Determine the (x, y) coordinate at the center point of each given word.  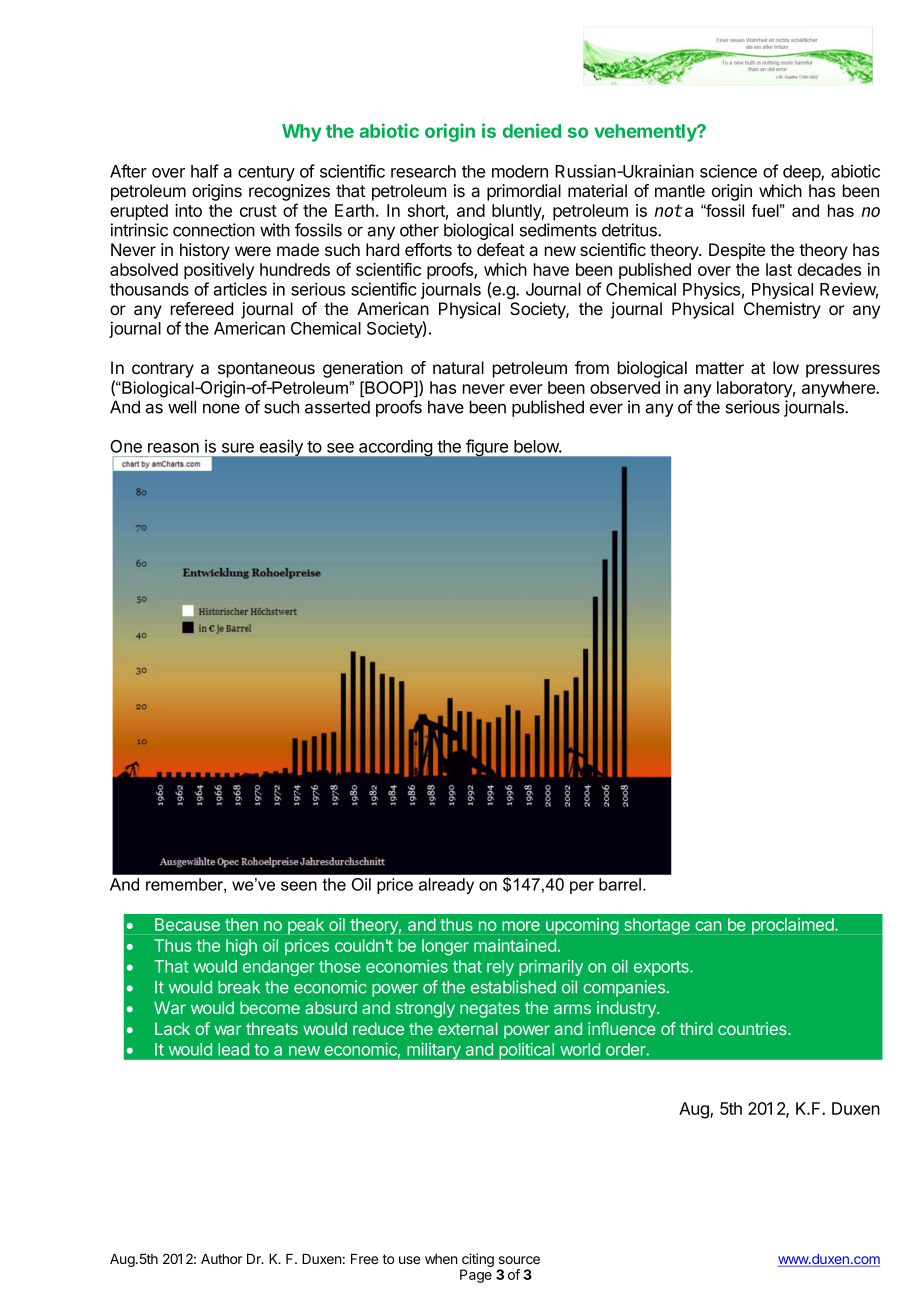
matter (720, 368)
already (446, 886)
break (239, 987)
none (221, 408)
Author (221, 1259)
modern (520, 171)
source (519, 1260)
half (205, 171)
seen (299, 886)
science (728, 171)
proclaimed (794, 926)
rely (500, 968)
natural (458, 368)
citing (477, 1261)
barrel (621, 884)
